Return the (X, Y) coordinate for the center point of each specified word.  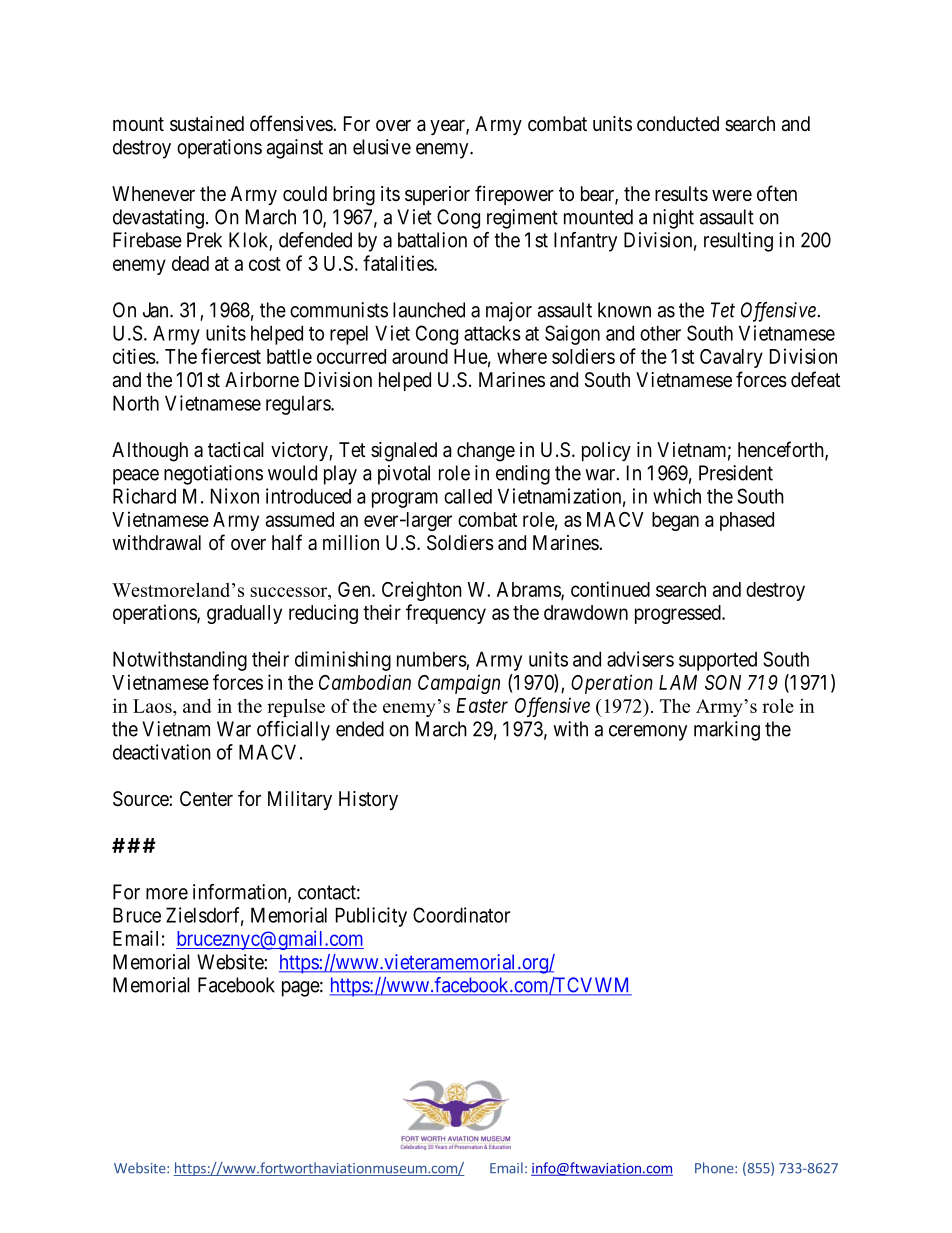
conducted (678, 123)
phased (747, 521)
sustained (207, 124)
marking (727, 731)
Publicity (371, 917)
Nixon (235, 496)
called (468, 496)
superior (437, 195)
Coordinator (461, 915)
